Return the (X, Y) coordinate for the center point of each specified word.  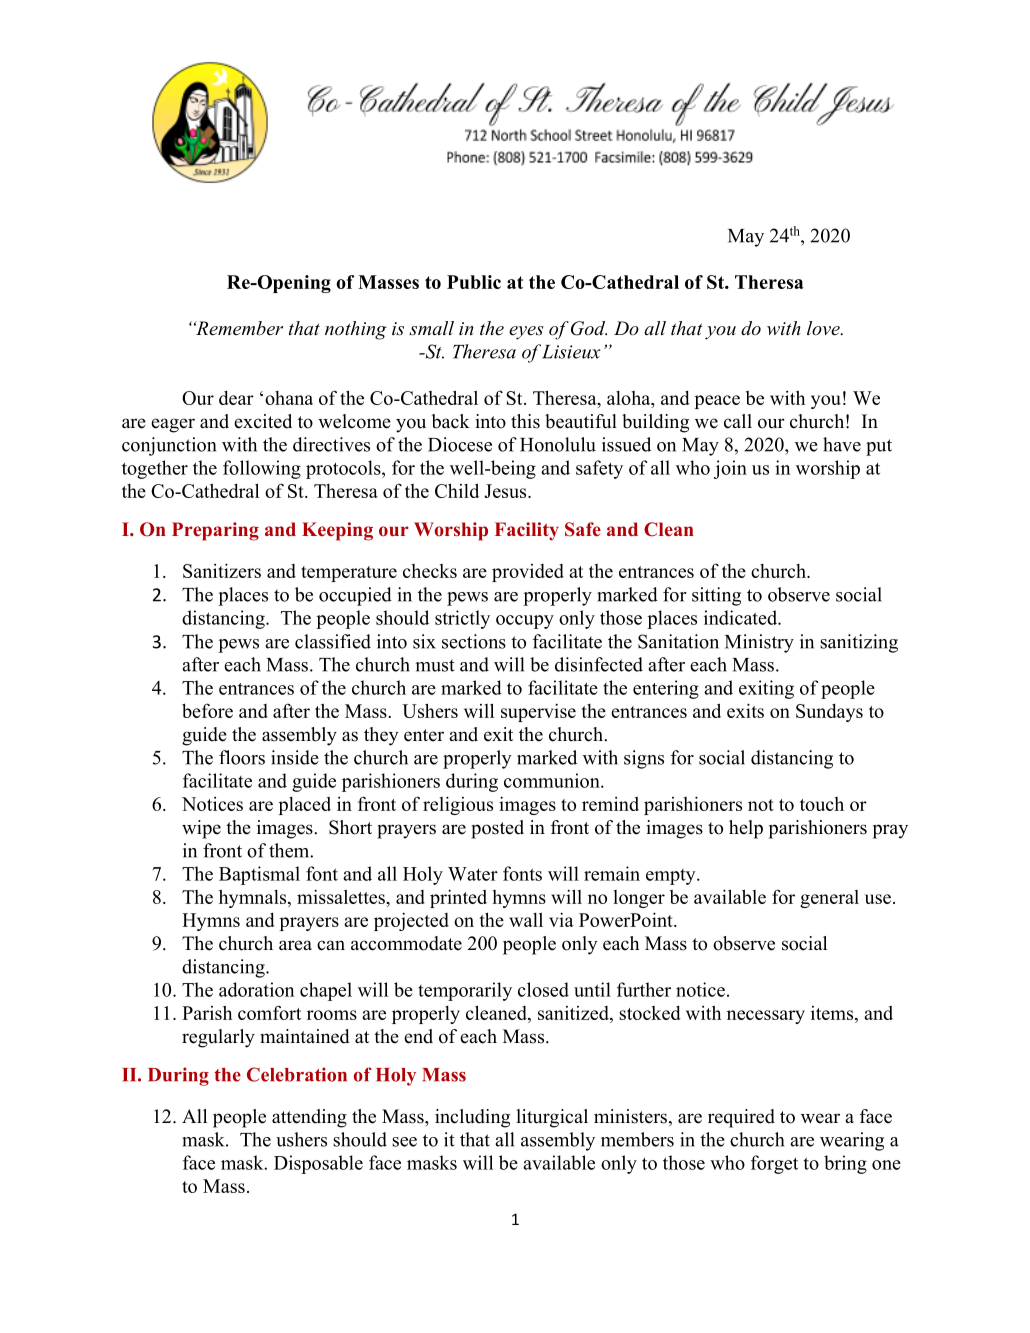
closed (543, 989)
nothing (356, 330)
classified (333, 641)
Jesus (506, 491)
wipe (201, 829)
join (730, 469)
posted (497, 829)
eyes (526, 333)
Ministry (759, 643)
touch (822, 804)
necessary (766, 1017)
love (824, 328)
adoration (257, 989)
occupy (525, 622)
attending (309, 1118)
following (262, 469)
